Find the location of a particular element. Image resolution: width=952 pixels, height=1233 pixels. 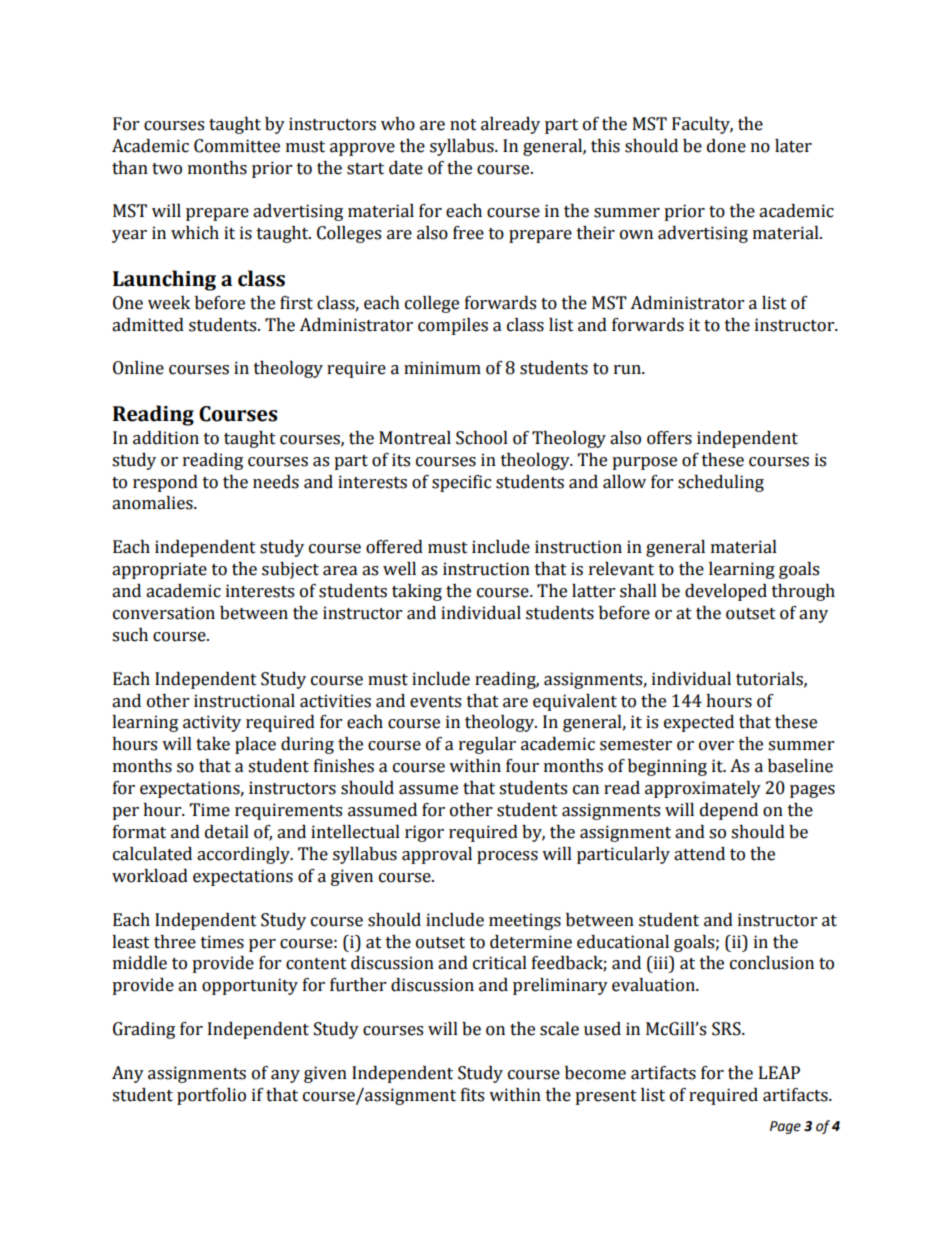

not is located at coordinates (463, 125).
